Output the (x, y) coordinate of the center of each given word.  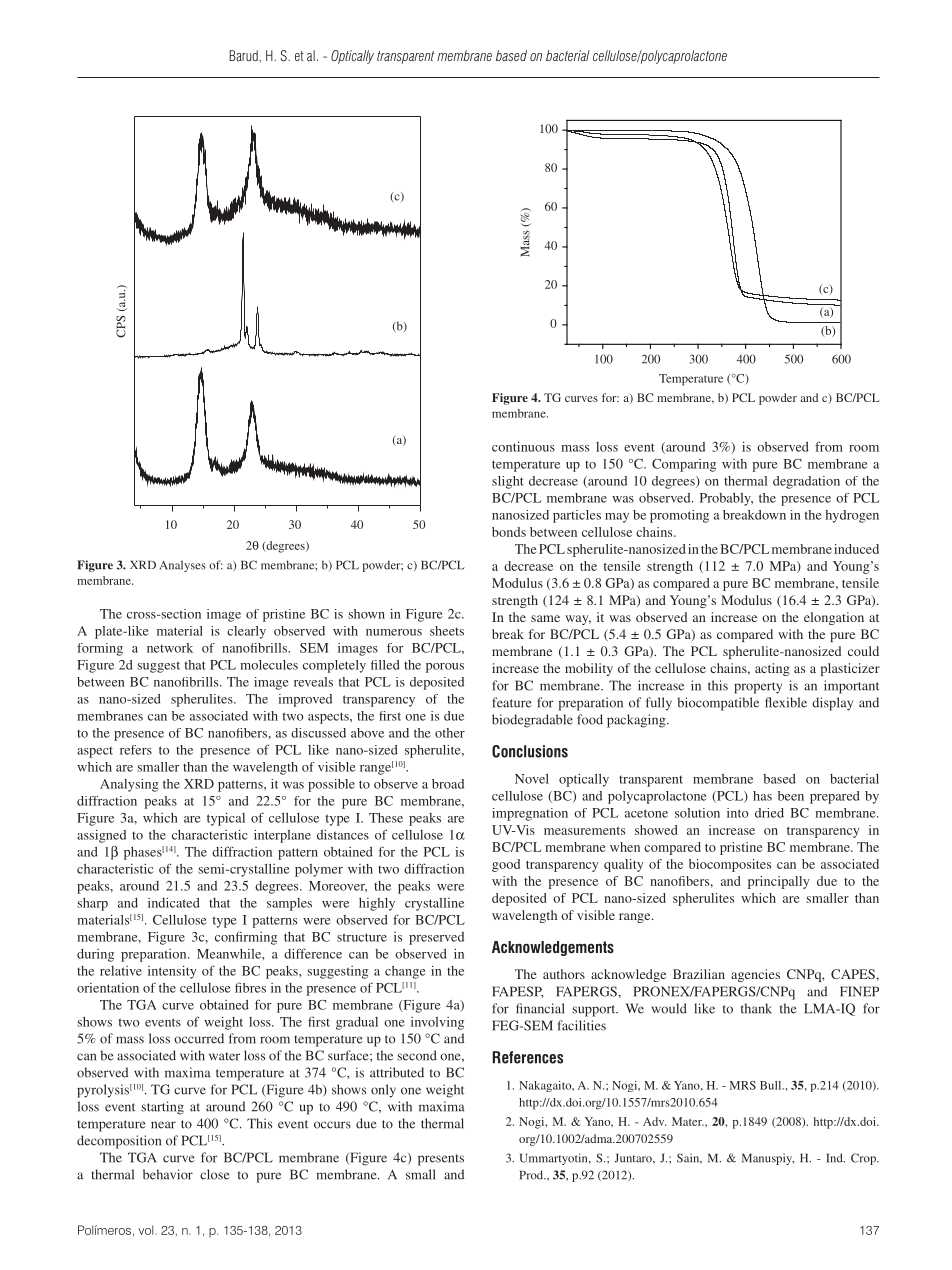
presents (441, 1160)
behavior (168, 1174)
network (170, 648)
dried (769, 813)
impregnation (530, 814)
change (405, 972)
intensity (172, 972)
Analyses (183, 566)
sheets (447, 631)
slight (508, 482)
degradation (806, 482)
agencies (755, 975)
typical (226, 819)
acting (772, 669)
